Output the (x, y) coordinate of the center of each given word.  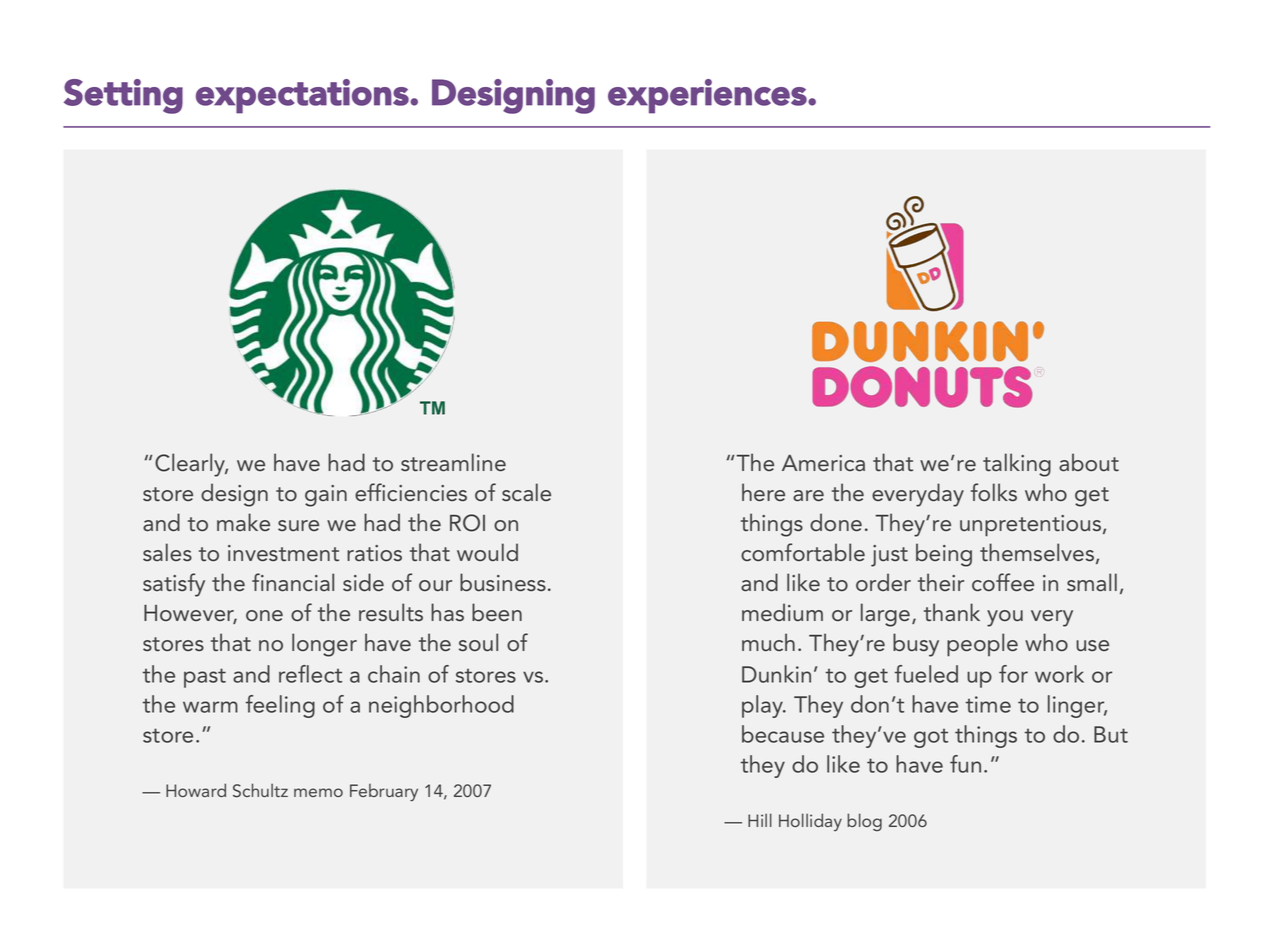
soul (478, 642)
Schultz (260, 790)
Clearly (191, 465)
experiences (708, 96)
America (823, 463)
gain (326, 496)
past (205, 678)
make (243, 522)
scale (526, 492)
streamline (453, 462)
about (1089, 462)
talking (1017, 465)
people (982, 645)
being (944, 555)
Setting (123, 96)
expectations (303, 96)
